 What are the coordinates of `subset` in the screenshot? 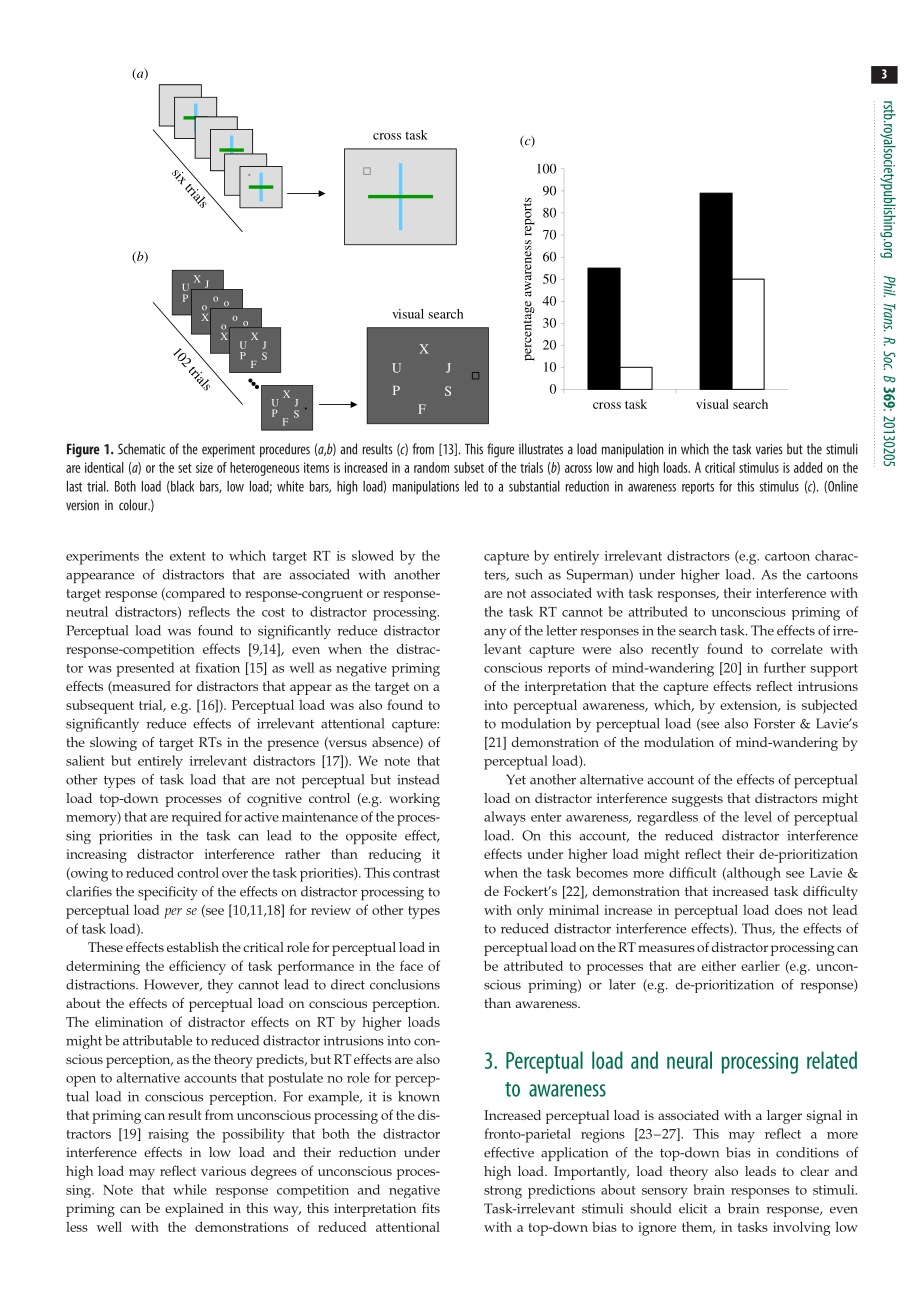 It's located at (469, 467).
